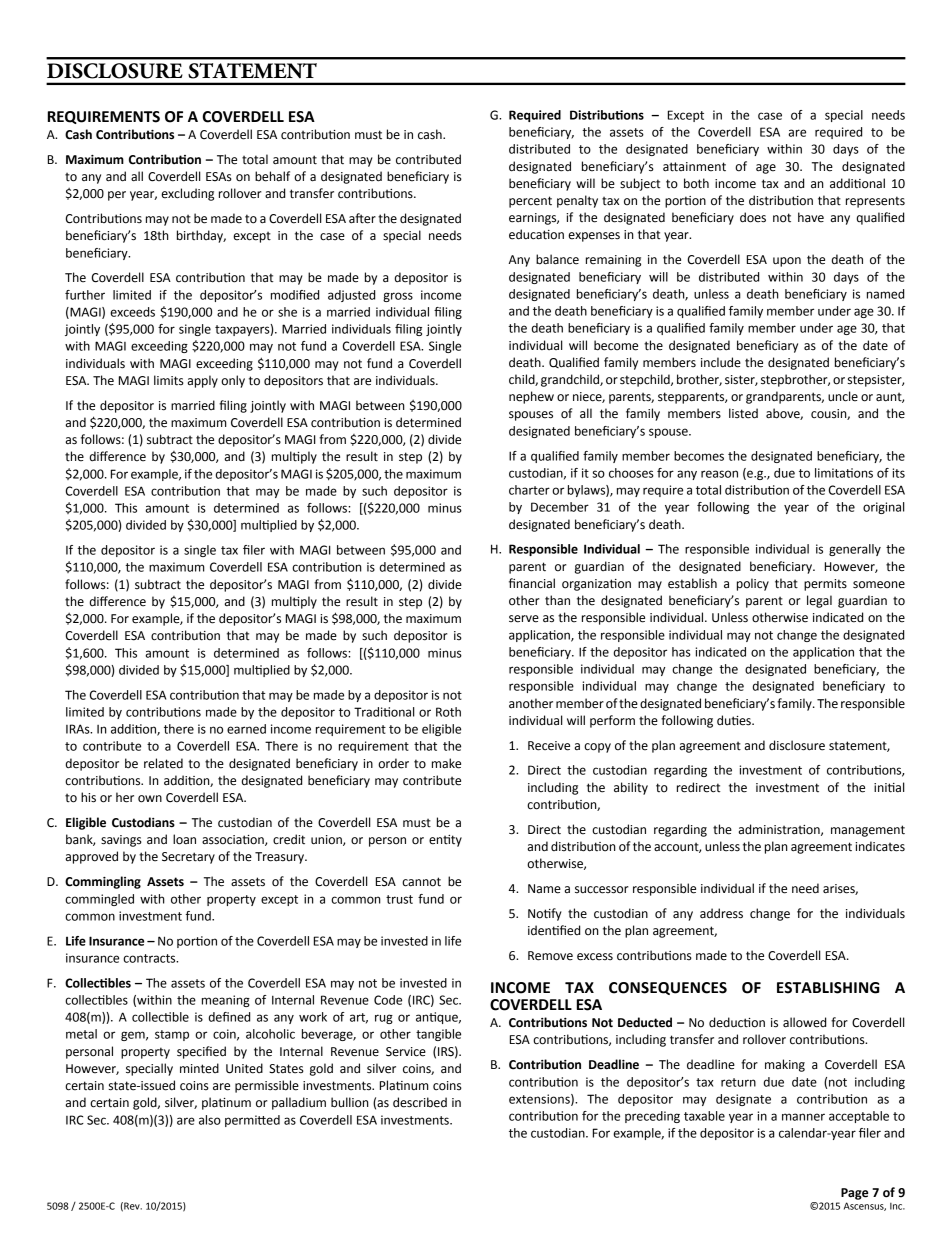  Describe the element at coordinates (868, 831) in the document. I see `management` at that location.
